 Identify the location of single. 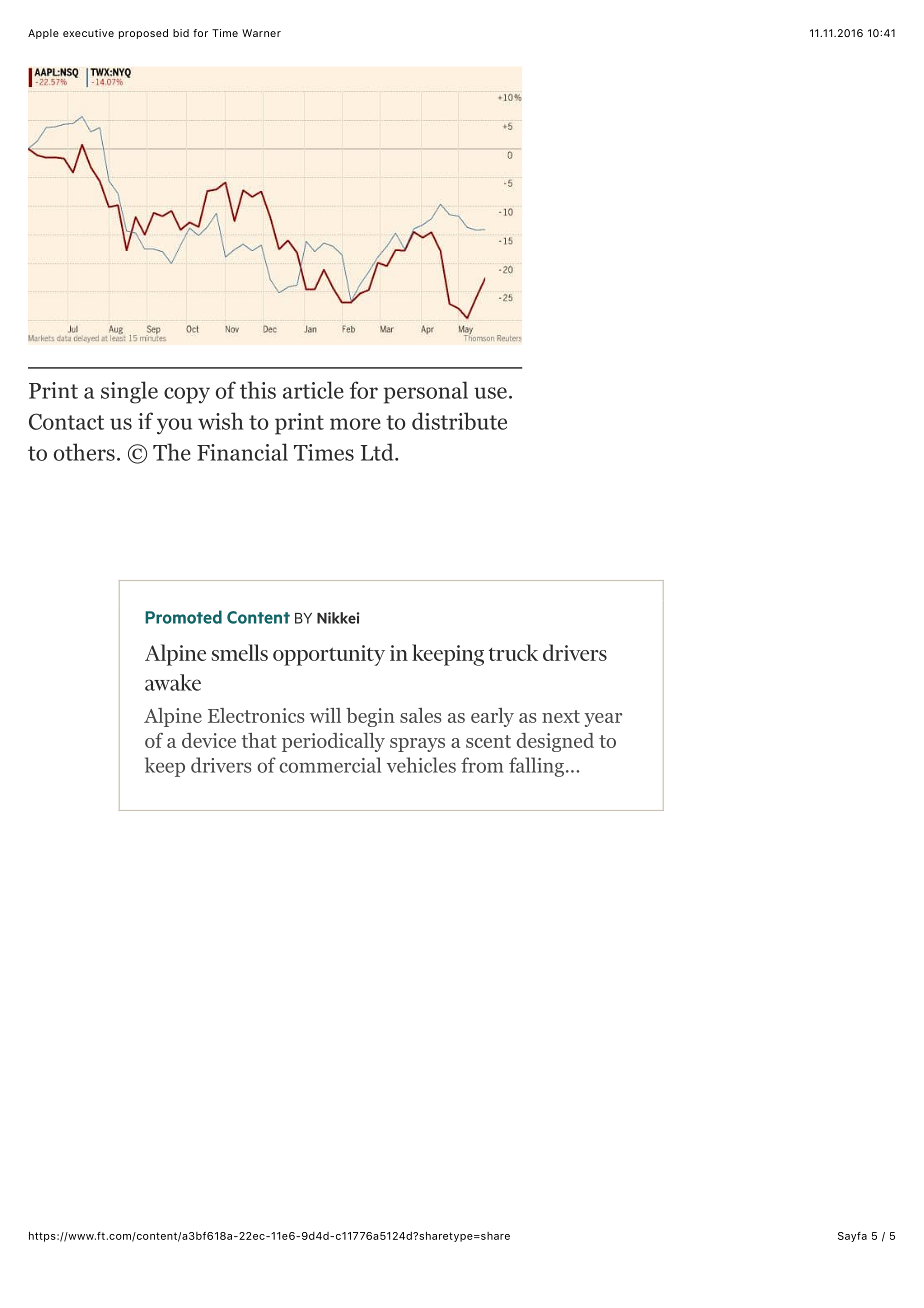
(129, 392).
